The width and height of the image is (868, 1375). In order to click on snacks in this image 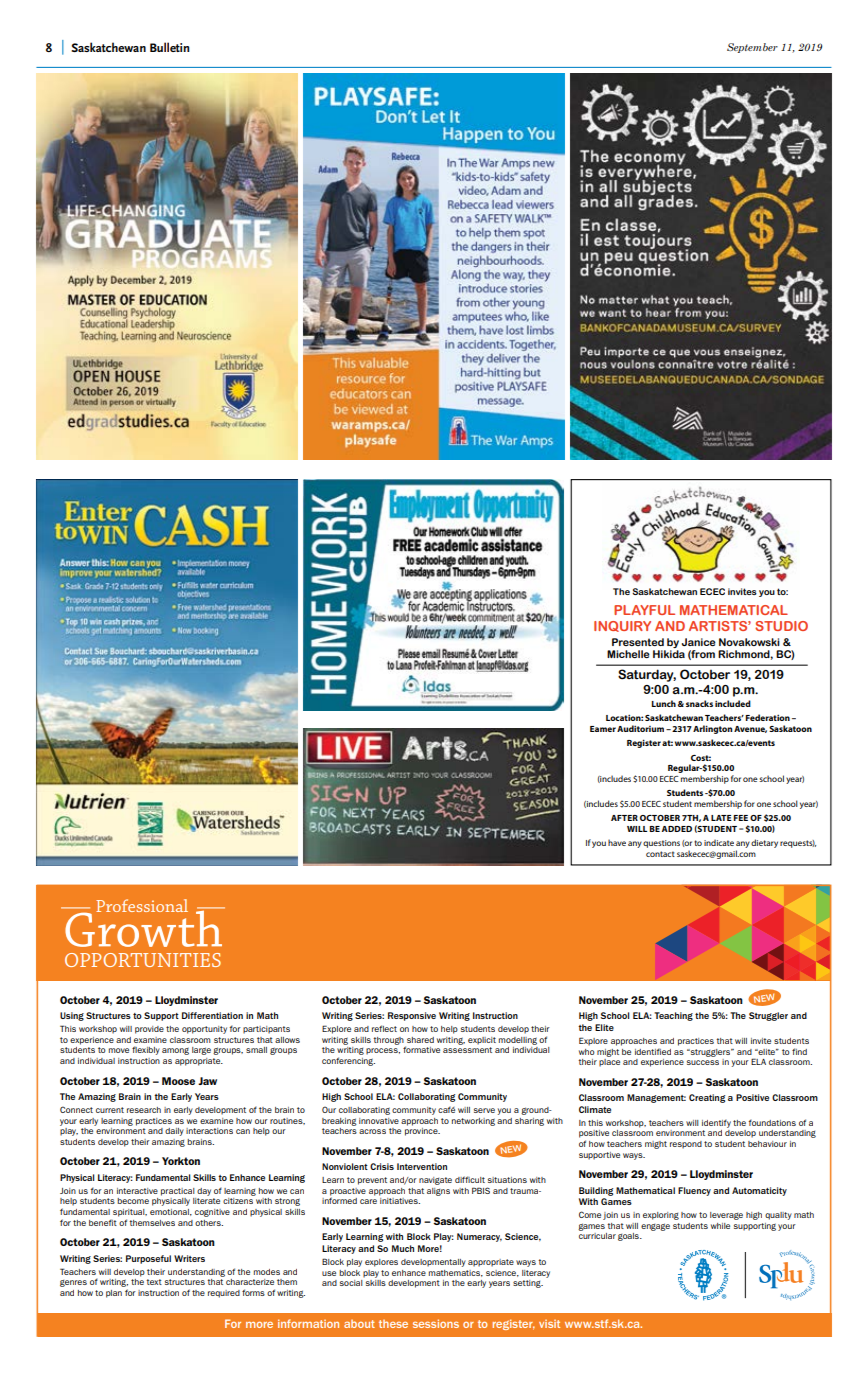, I will do `click(699, 703)`.
